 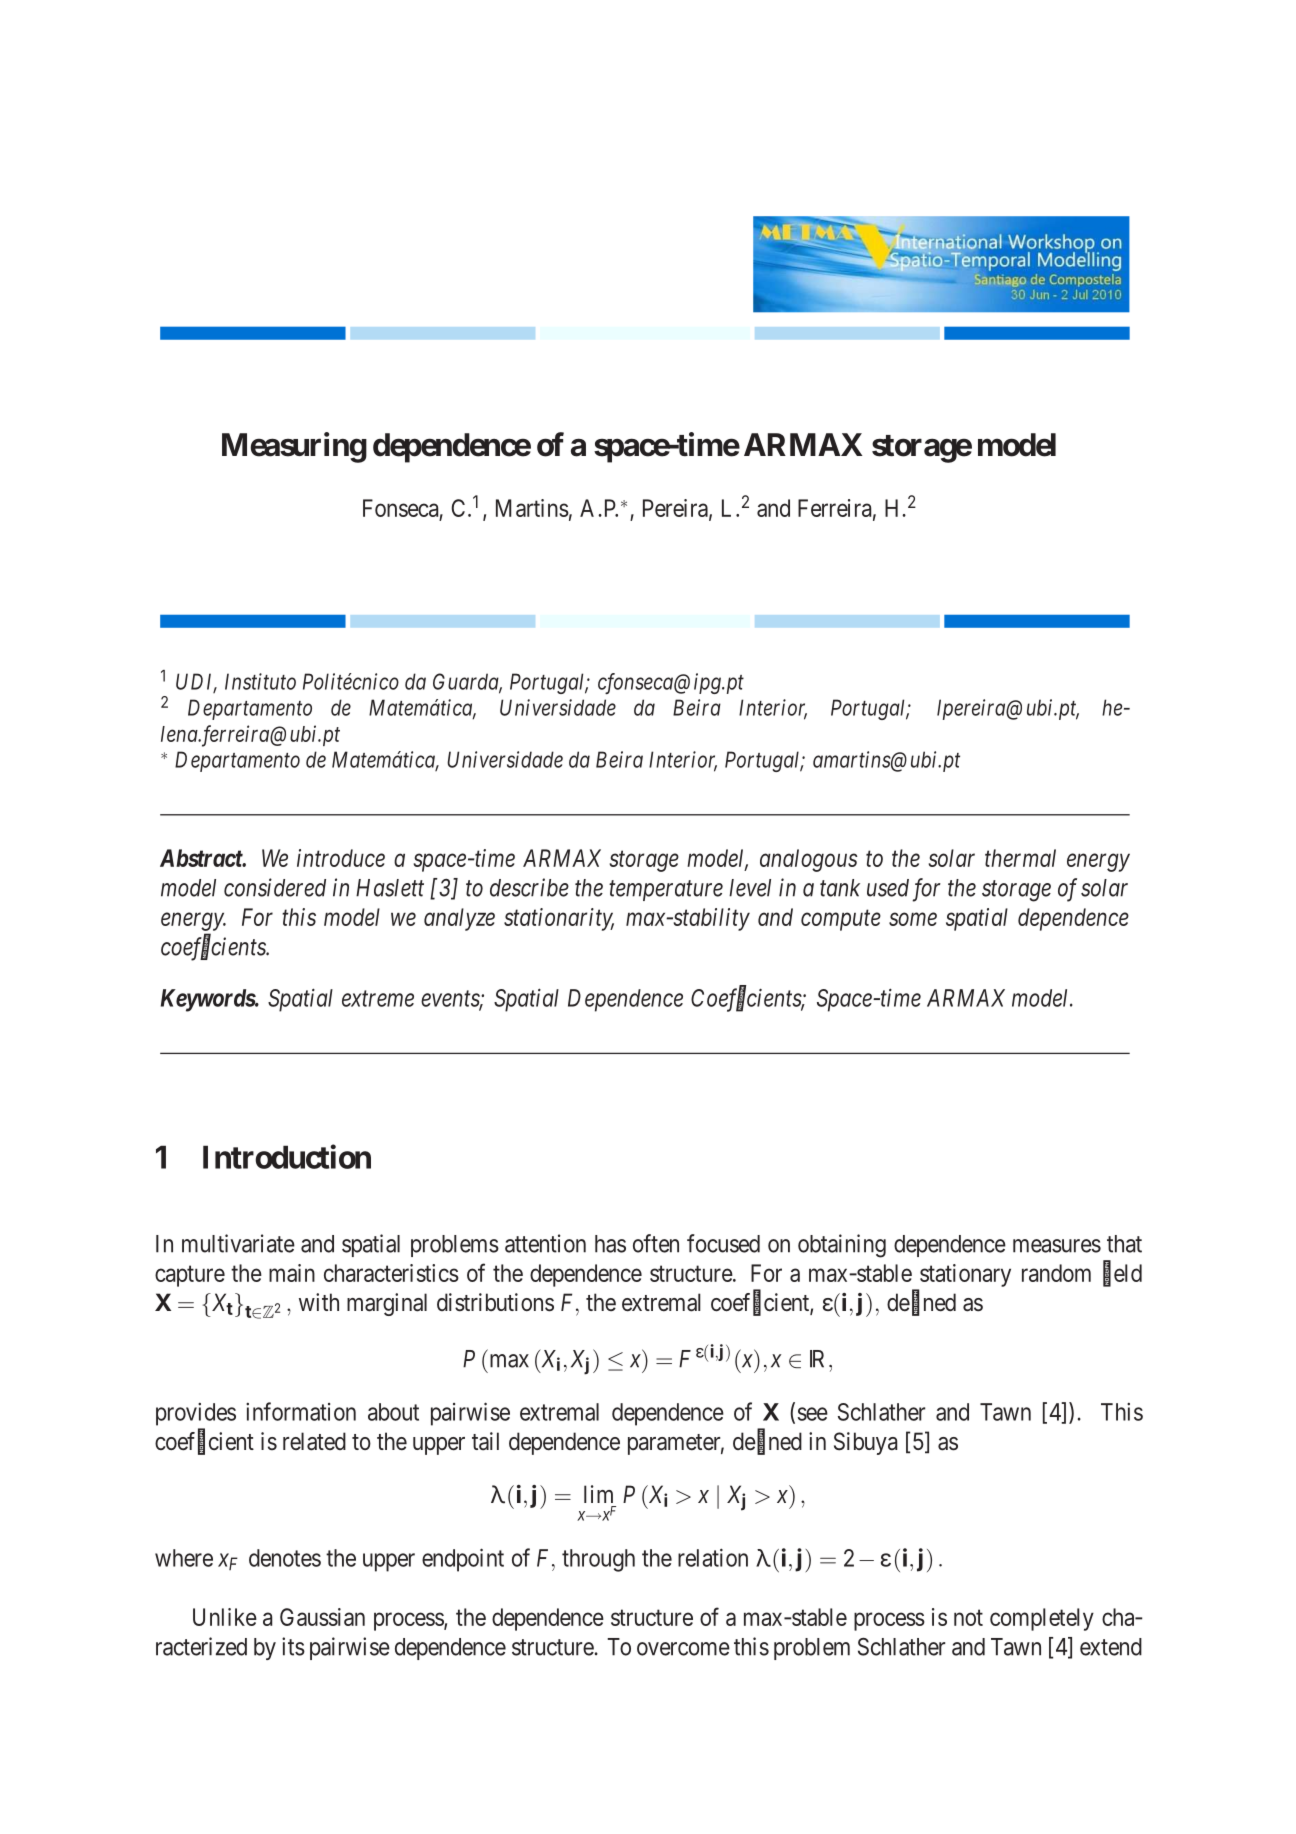 I want to click on Instituto, so click(x=260, y=681).
